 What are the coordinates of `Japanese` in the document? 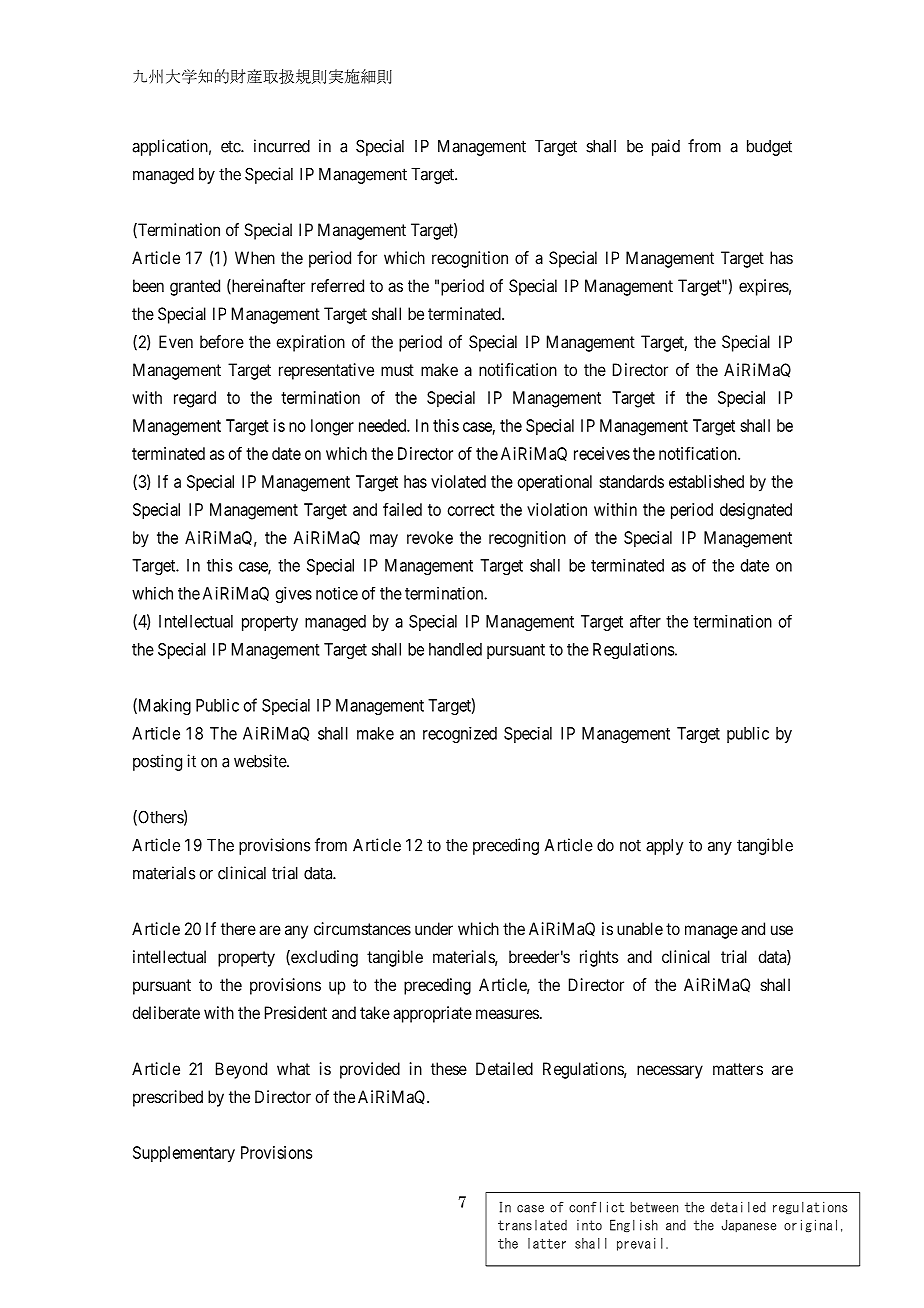 It's located at (749, 1225).
